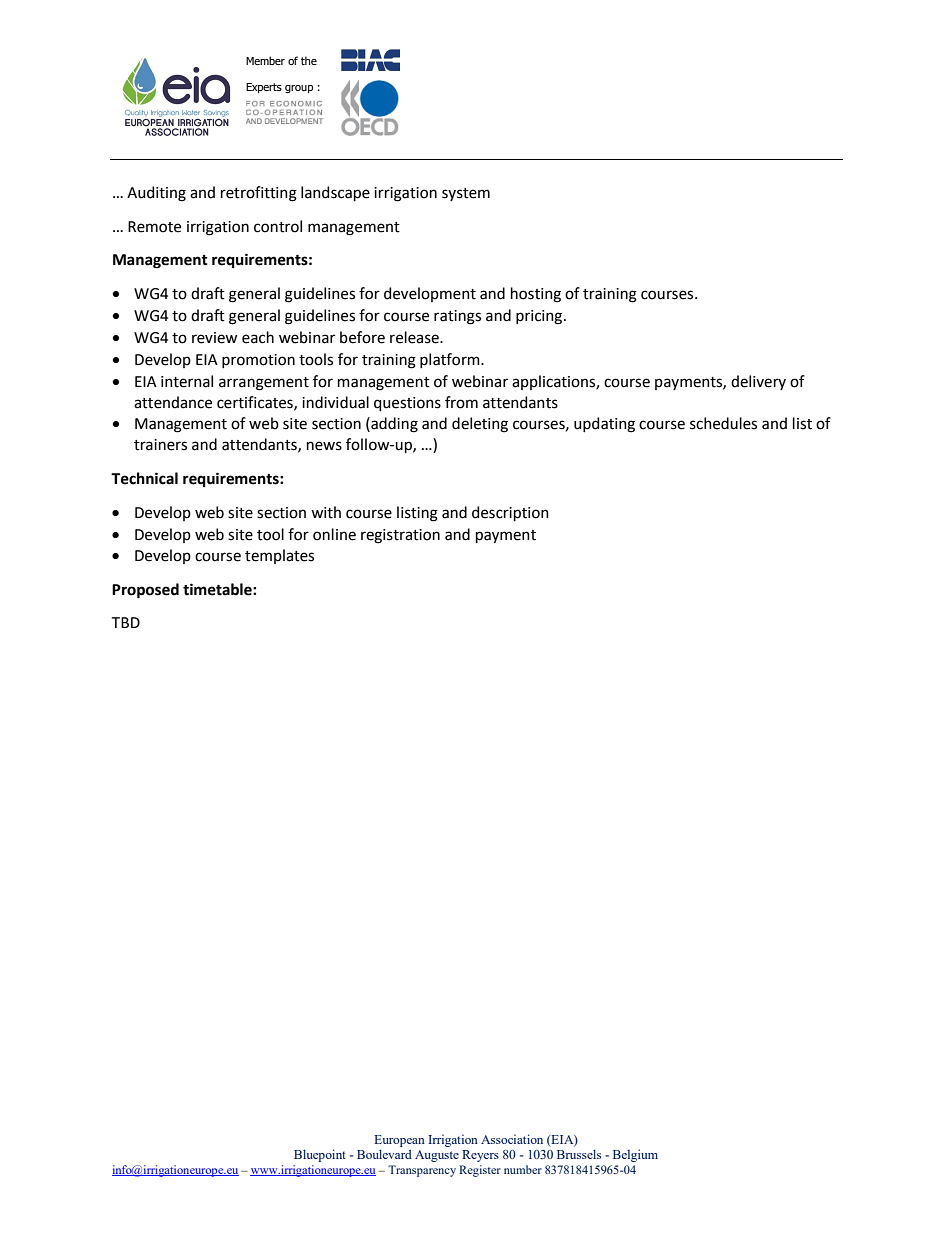 The height and width of the document is (1233, 952). I want to click on Boulevard, so click(384, 1154).
